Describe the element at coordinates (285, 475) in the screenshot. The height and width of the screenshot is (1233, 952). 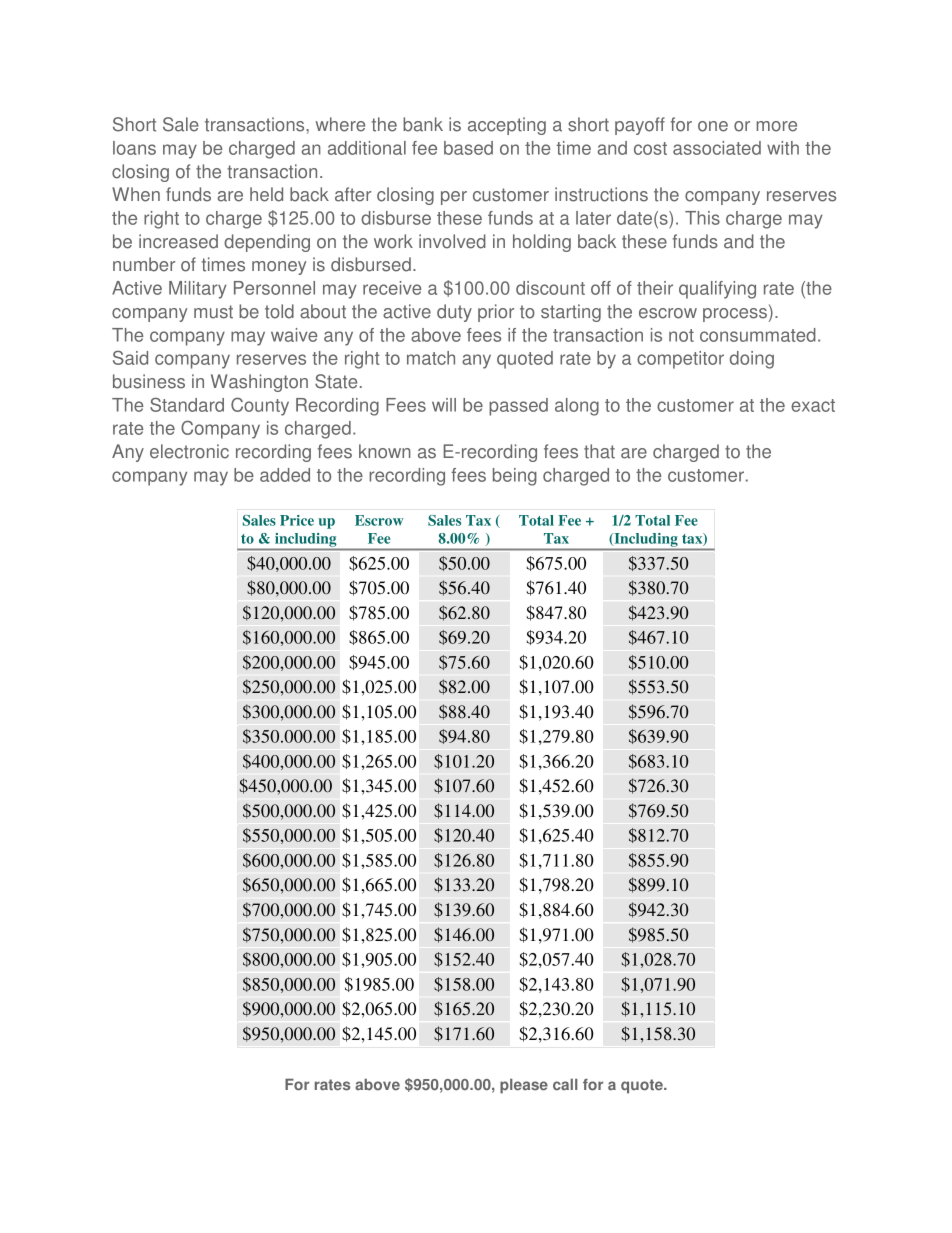
I see `added` at that location.
